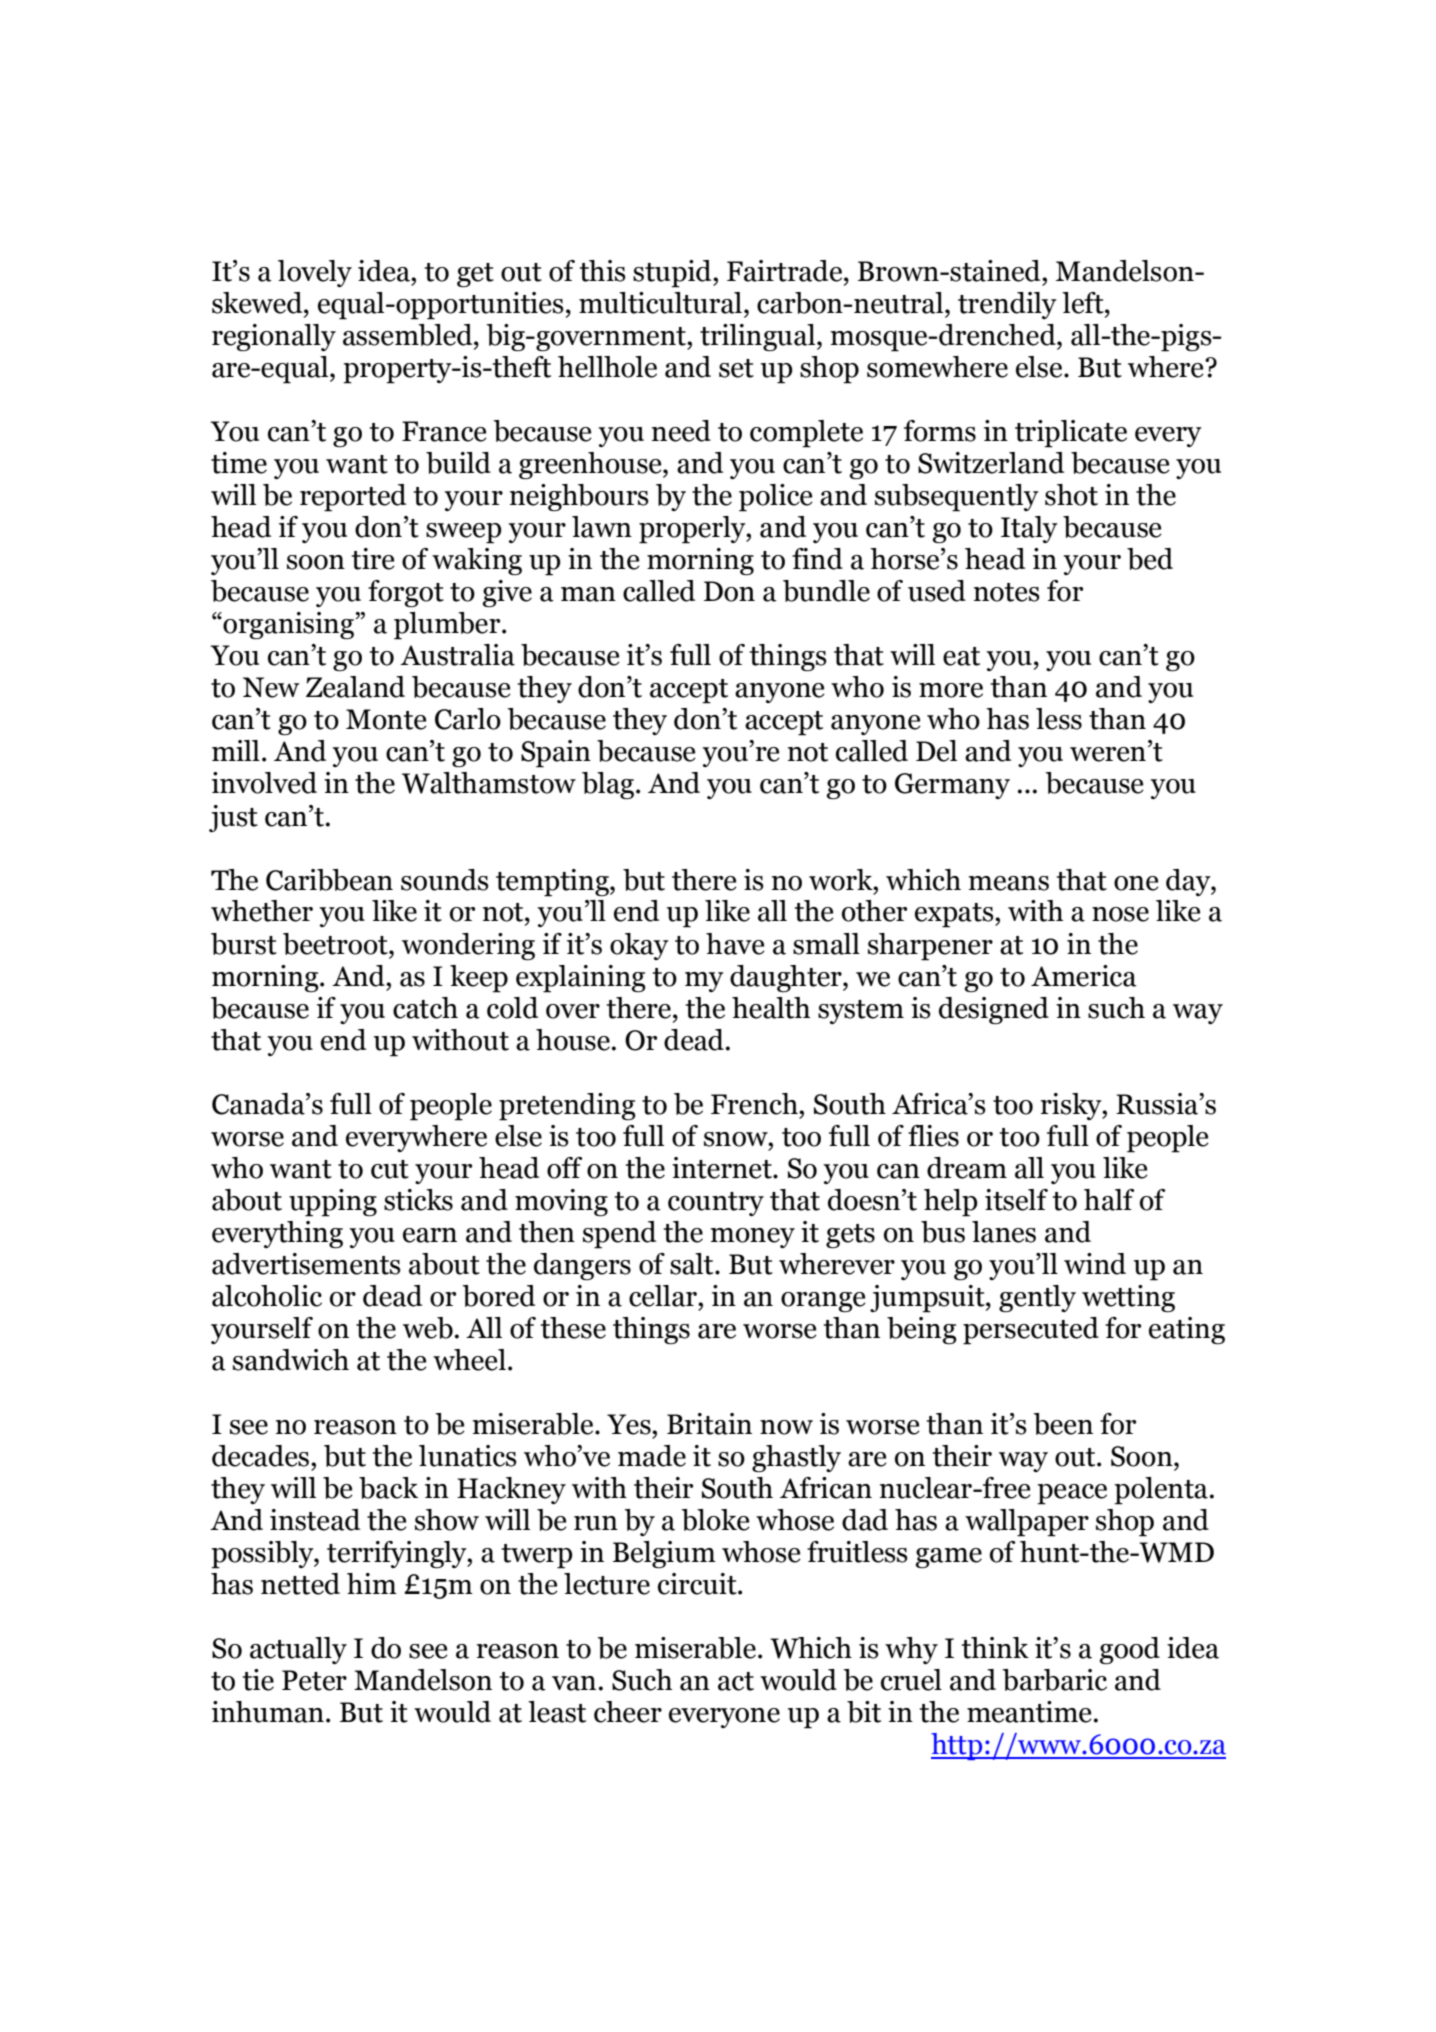 The width and height of the screenshot is (1436, 2032). I want to click on Peter, so click(314, 1680).
